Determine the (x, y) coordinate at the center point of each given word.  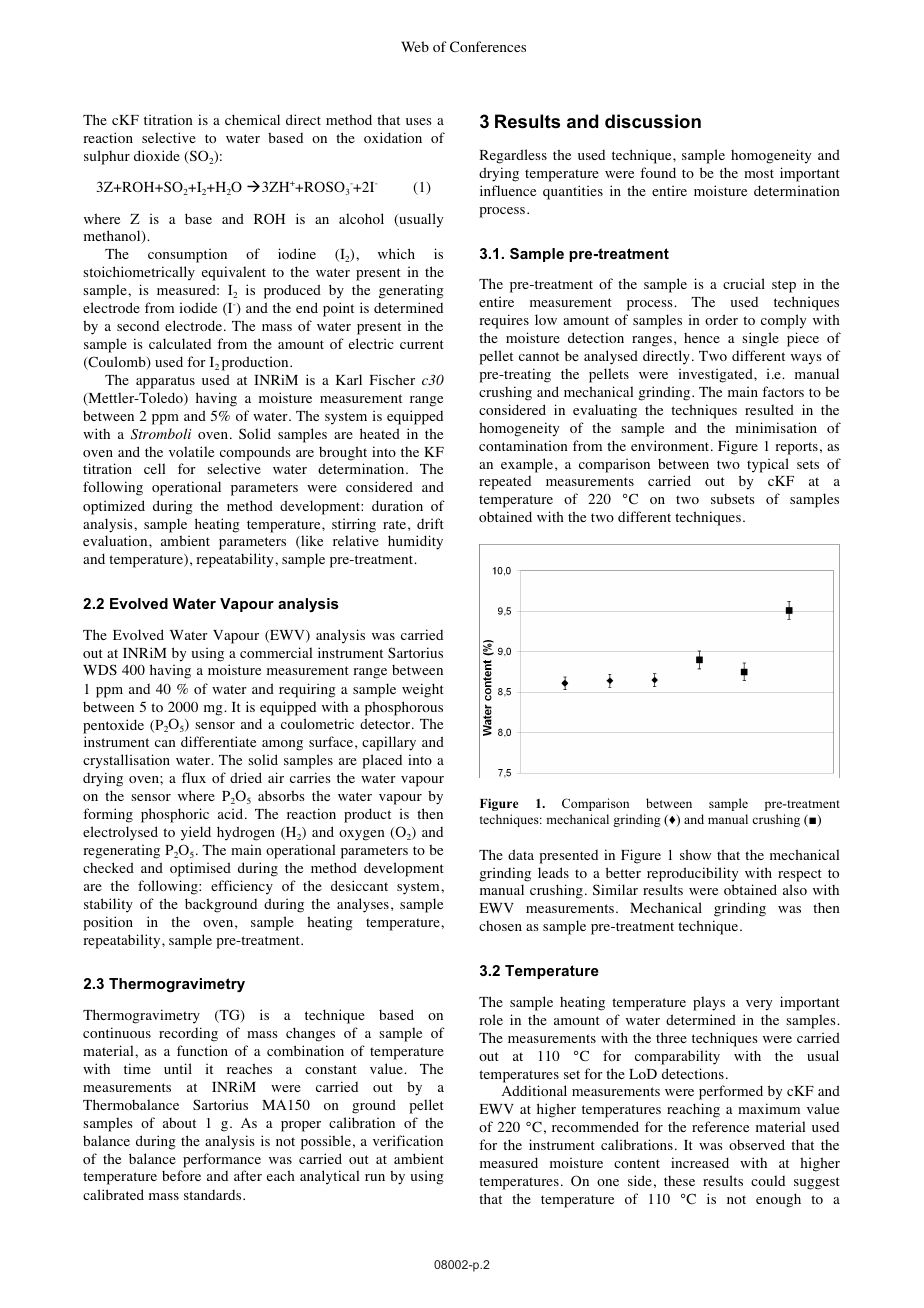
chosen (500, 926)
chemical (252, 119)
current (422, 344)
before (181, 1175)
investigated (717, 375)
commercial (276, 652)
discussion (653, 121)
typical (768, 465)
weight (423, 690)
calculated (180, 343)
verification (408, 1140)
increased (700, 1162)
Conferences (488, 46)
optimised (200, 869)
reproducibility (692, 874)
